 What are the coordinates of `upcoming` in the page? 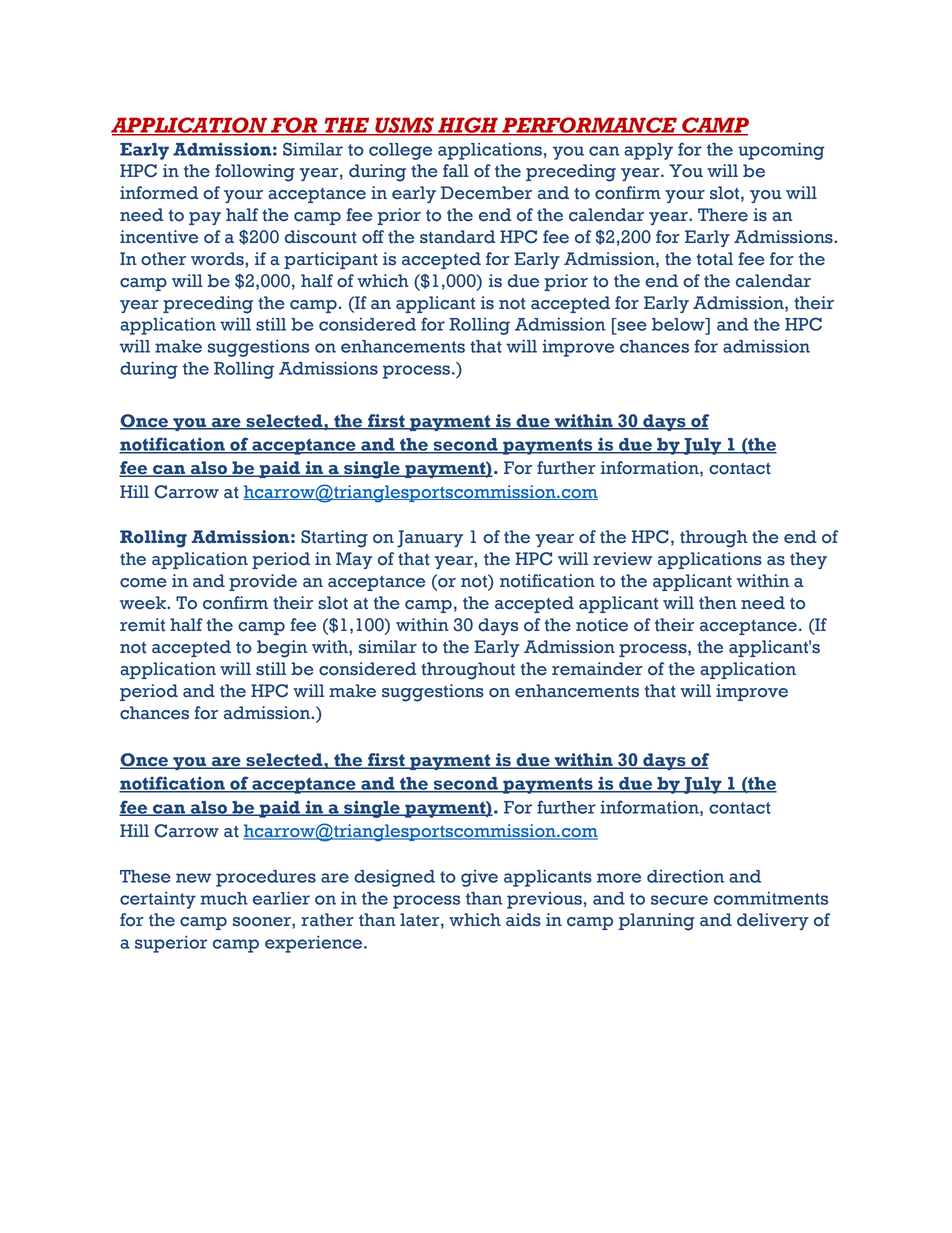 It's located at (781, 151).
